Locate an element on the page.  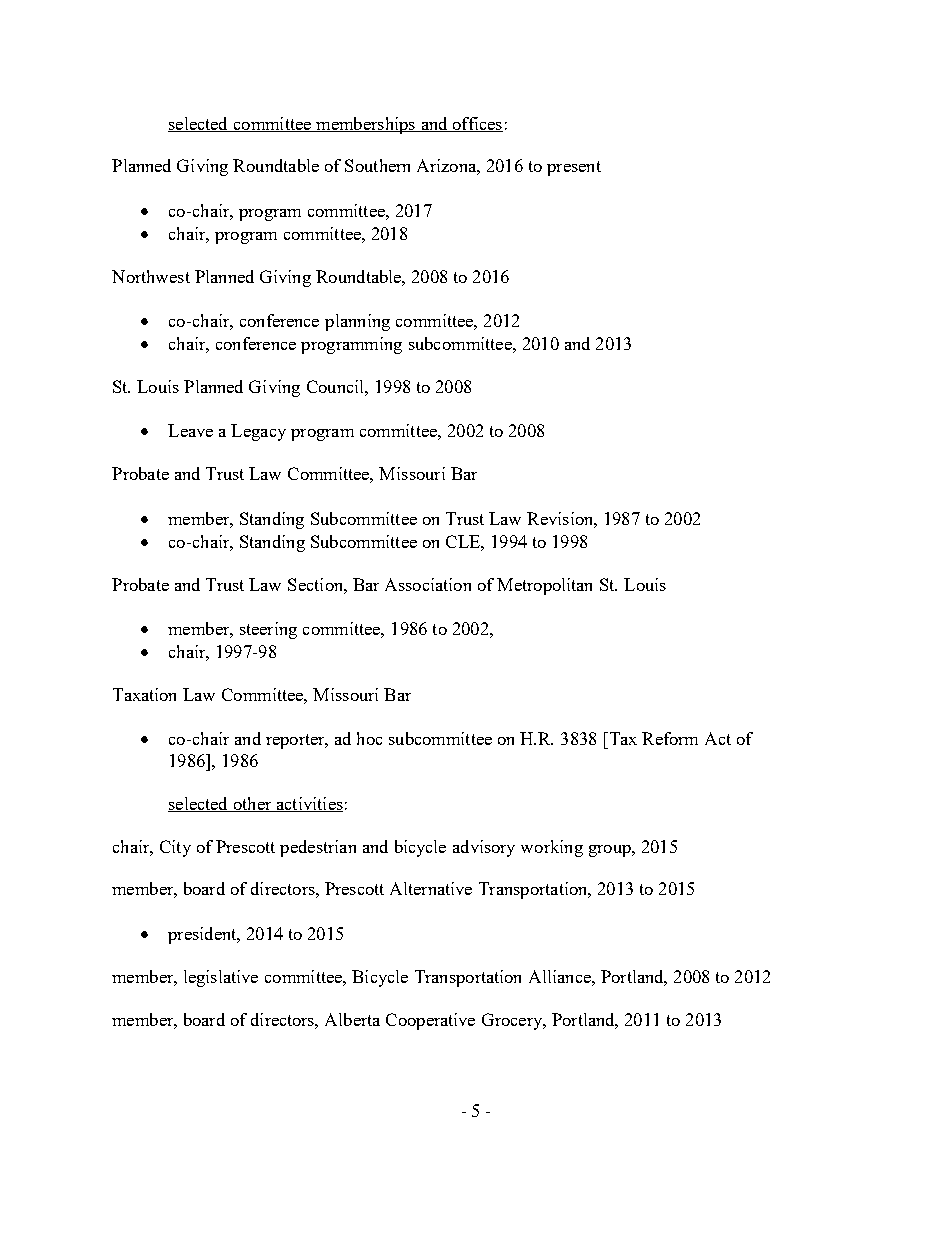
Northwest is located at coordinates (151, 276).
